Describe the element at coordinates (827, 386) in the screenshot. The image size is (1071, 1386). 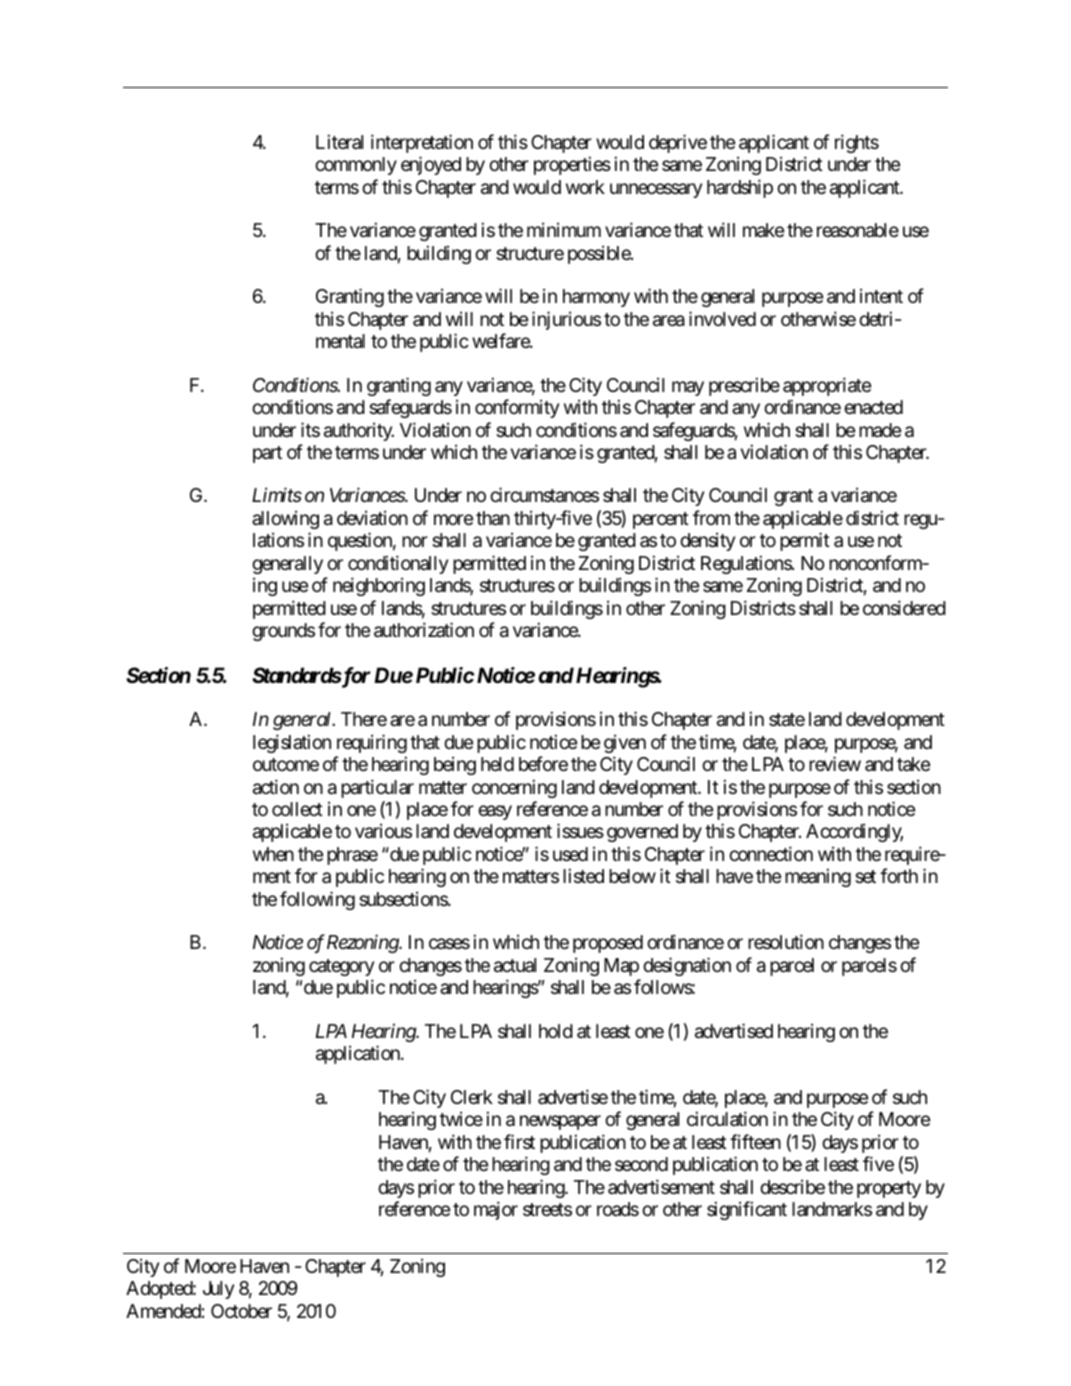
I see `appropriate` at that location.
